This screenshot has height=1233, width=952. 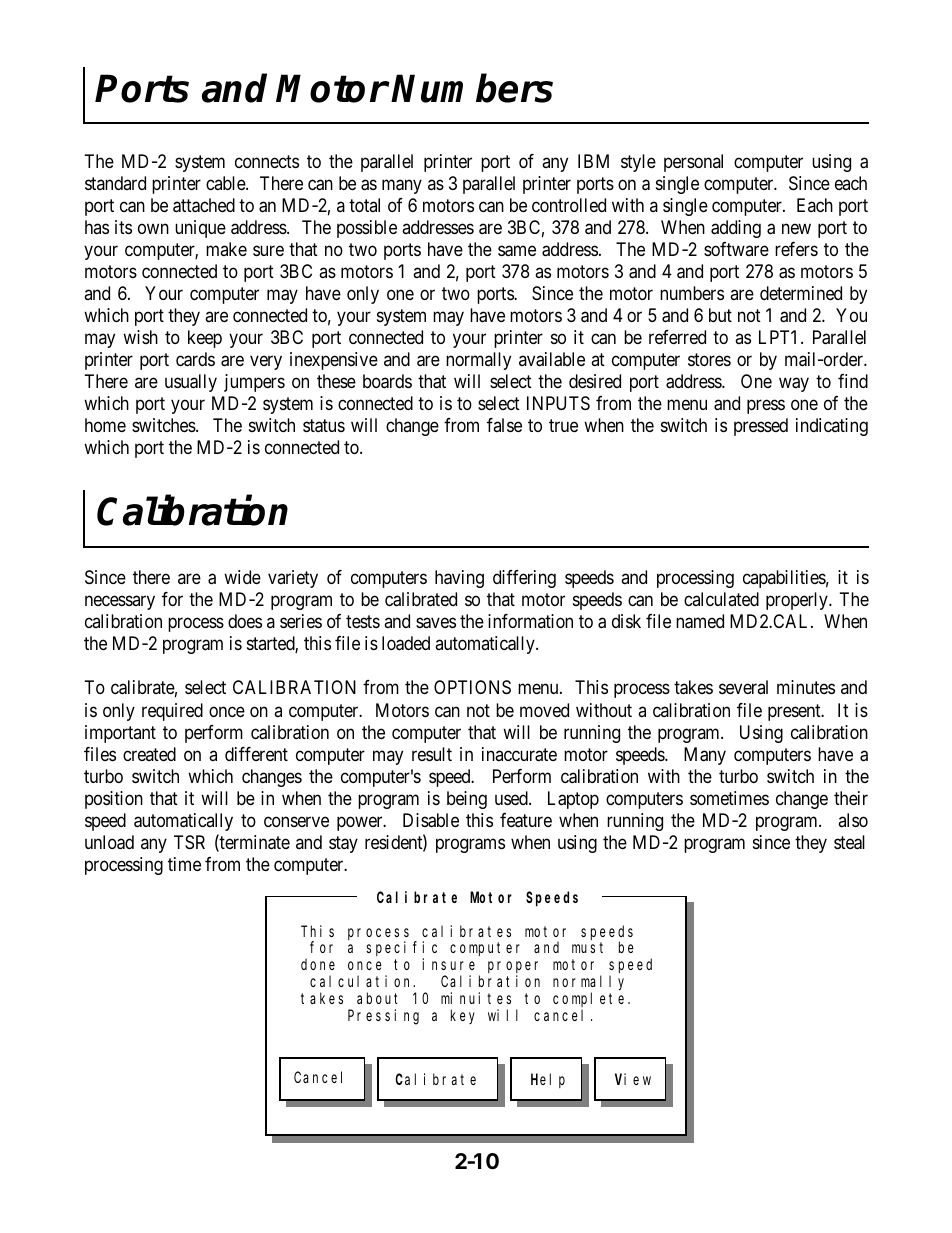 I want to click on key, so click(x=463, y=1016).
